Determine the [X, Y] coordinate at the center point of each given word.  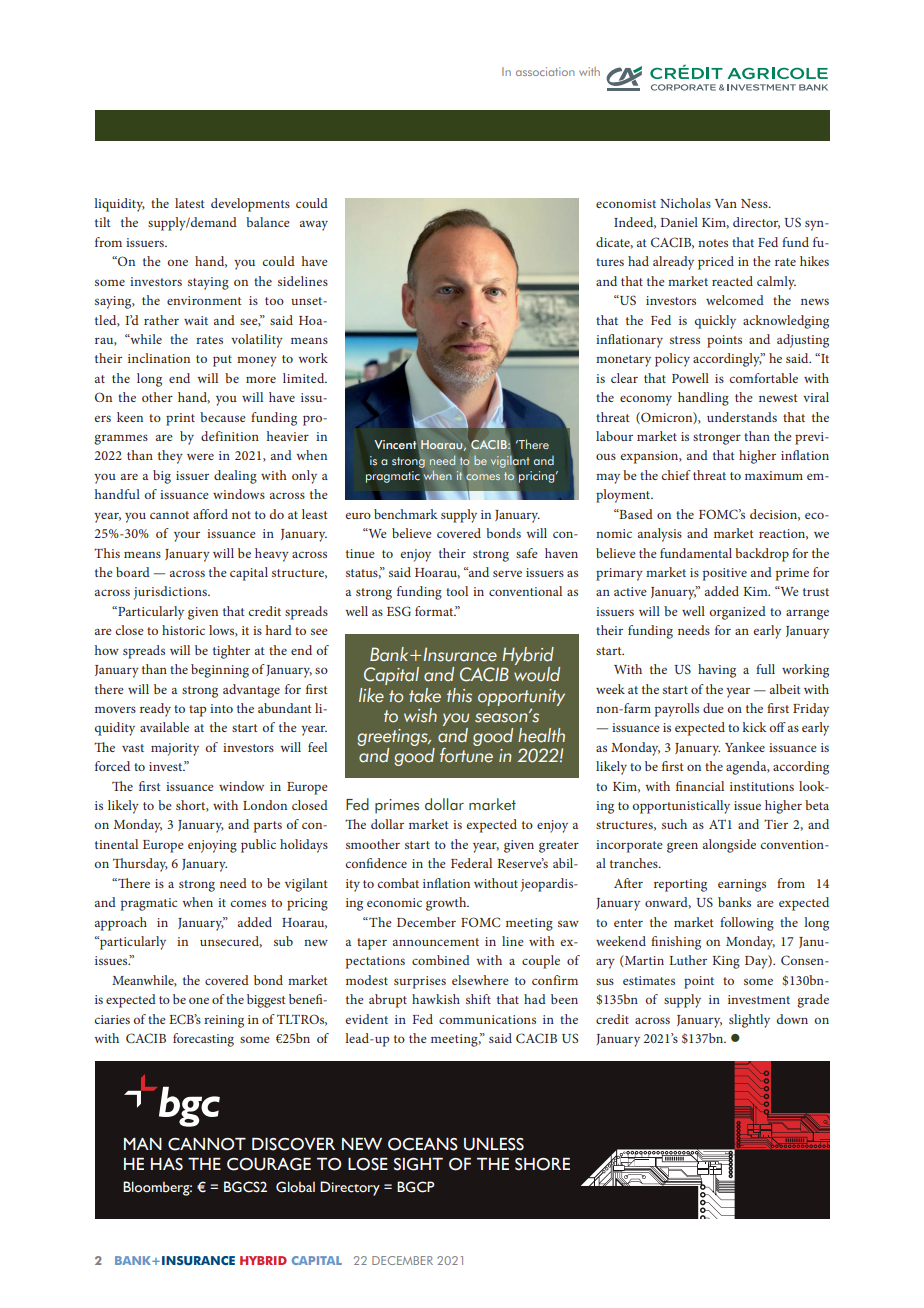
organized [738, 613]
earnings [742, 885]
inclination [159, 358]
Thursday [140, 865]
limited [305, 378]
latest [190, 203]
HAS [167, 1164]
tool [457, 591]
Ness [755, 203]
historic [183, 630]
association [545, 71]
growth [447, 904]
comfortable [764, 378]
